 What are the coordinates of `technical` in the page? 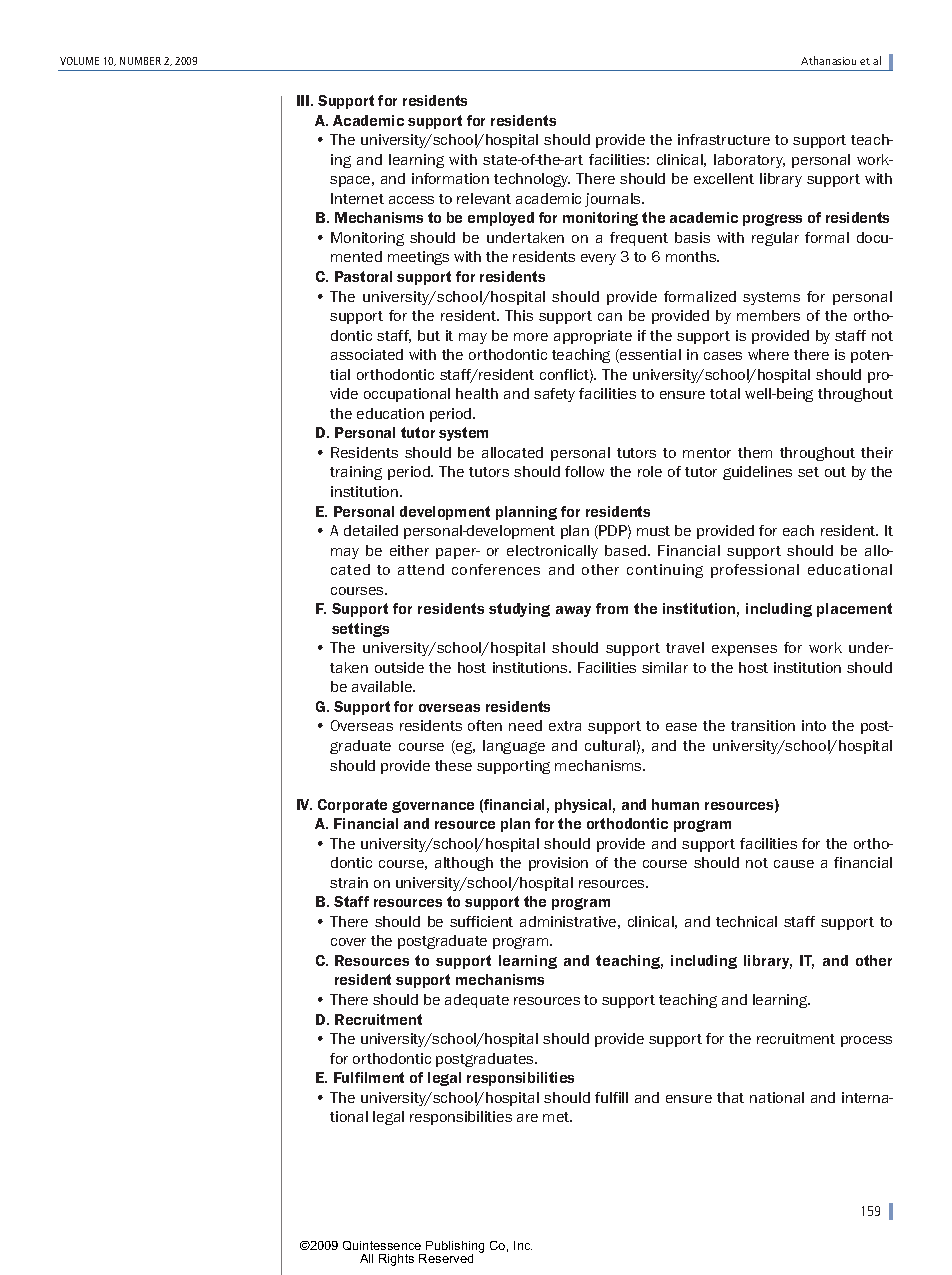 It's located at (746, 921).
